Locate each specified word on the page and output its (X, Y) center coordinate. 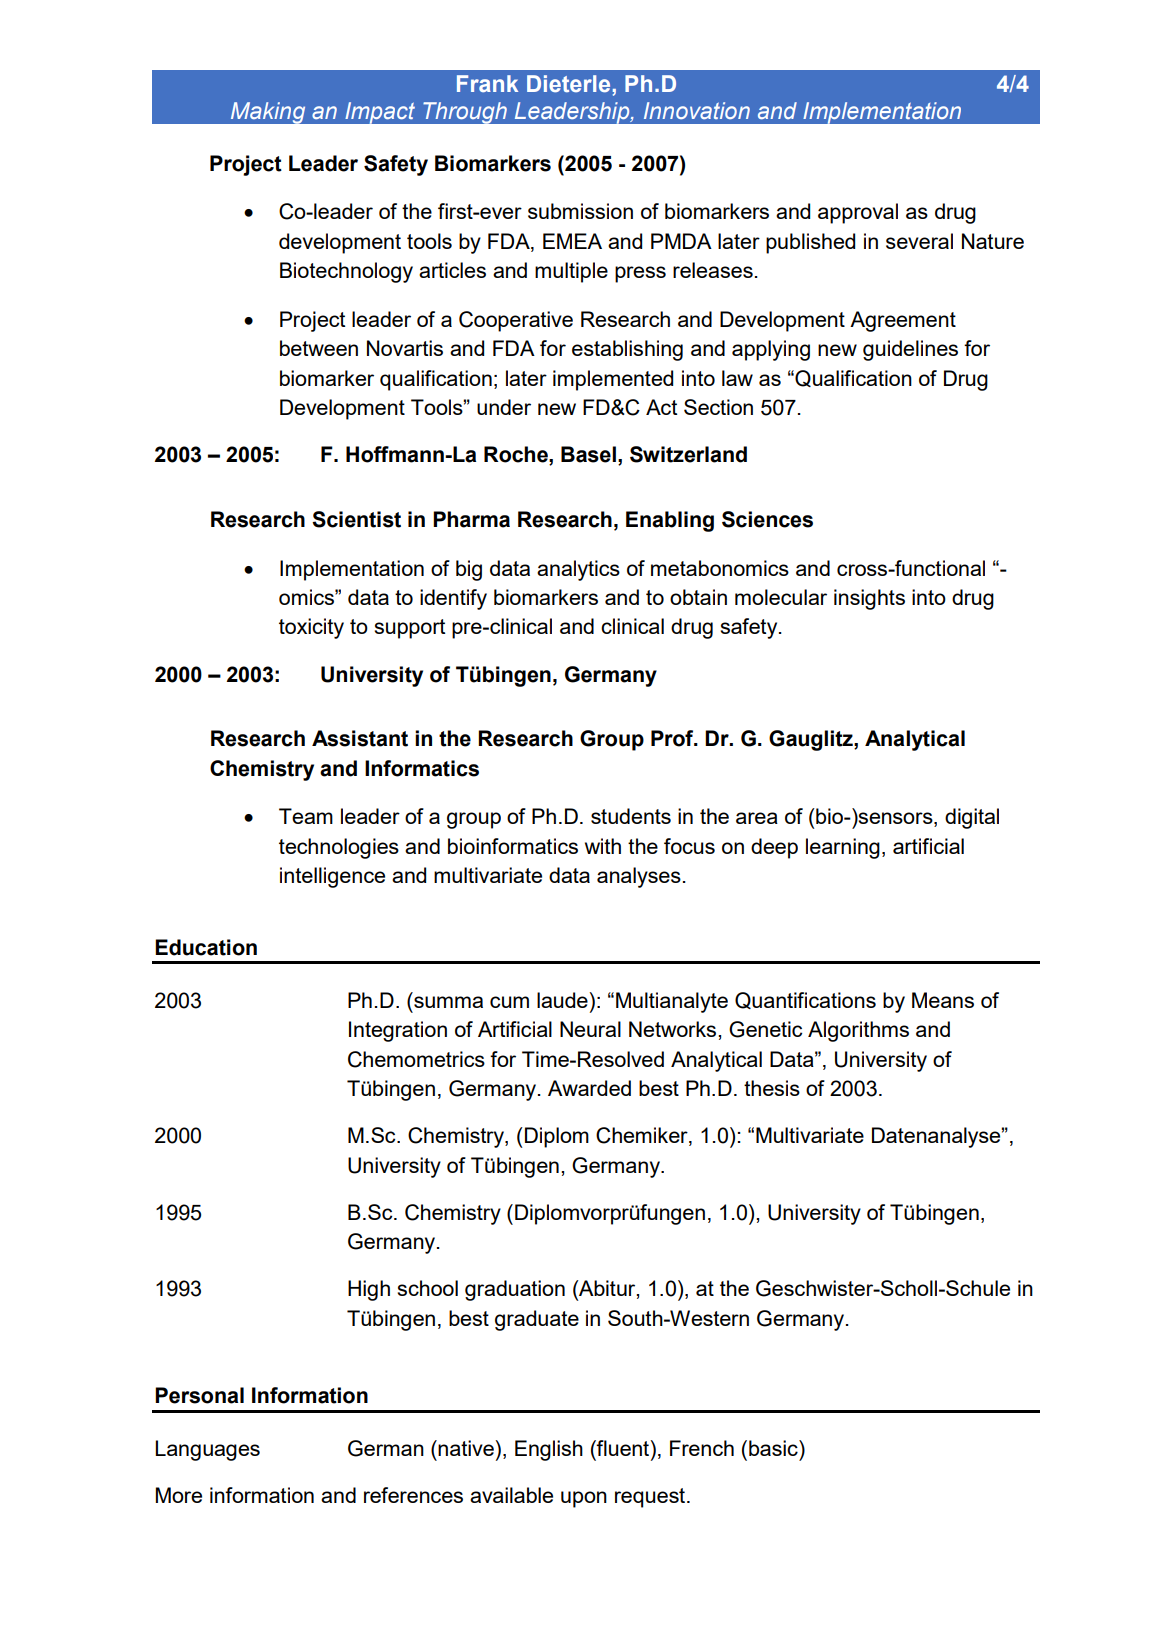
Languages (207, 1450)
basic (774, 1448)
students (631, 816)
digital (972, 818)
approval (858, 213)
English (549, 1450)
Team (306, 816)
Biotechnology (346, 272)
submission (580, 211)
